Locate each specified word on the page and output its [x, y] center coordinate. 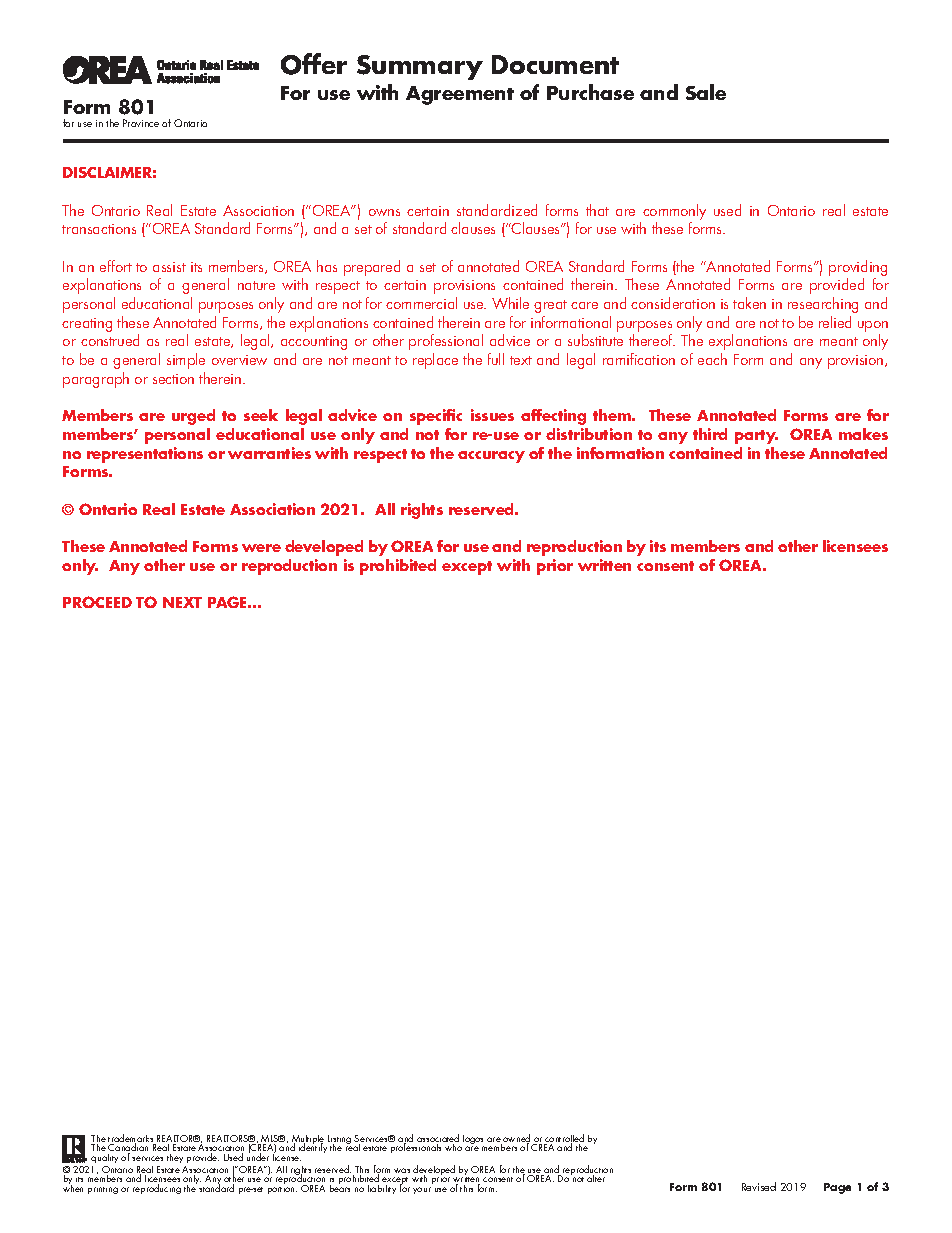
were [261, 548]
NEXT [182, 602]
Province [141, 123]
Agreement [460, 95]
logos [474, 1141]
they [175, 1158]
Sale [706, 92]
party [756, 437]
